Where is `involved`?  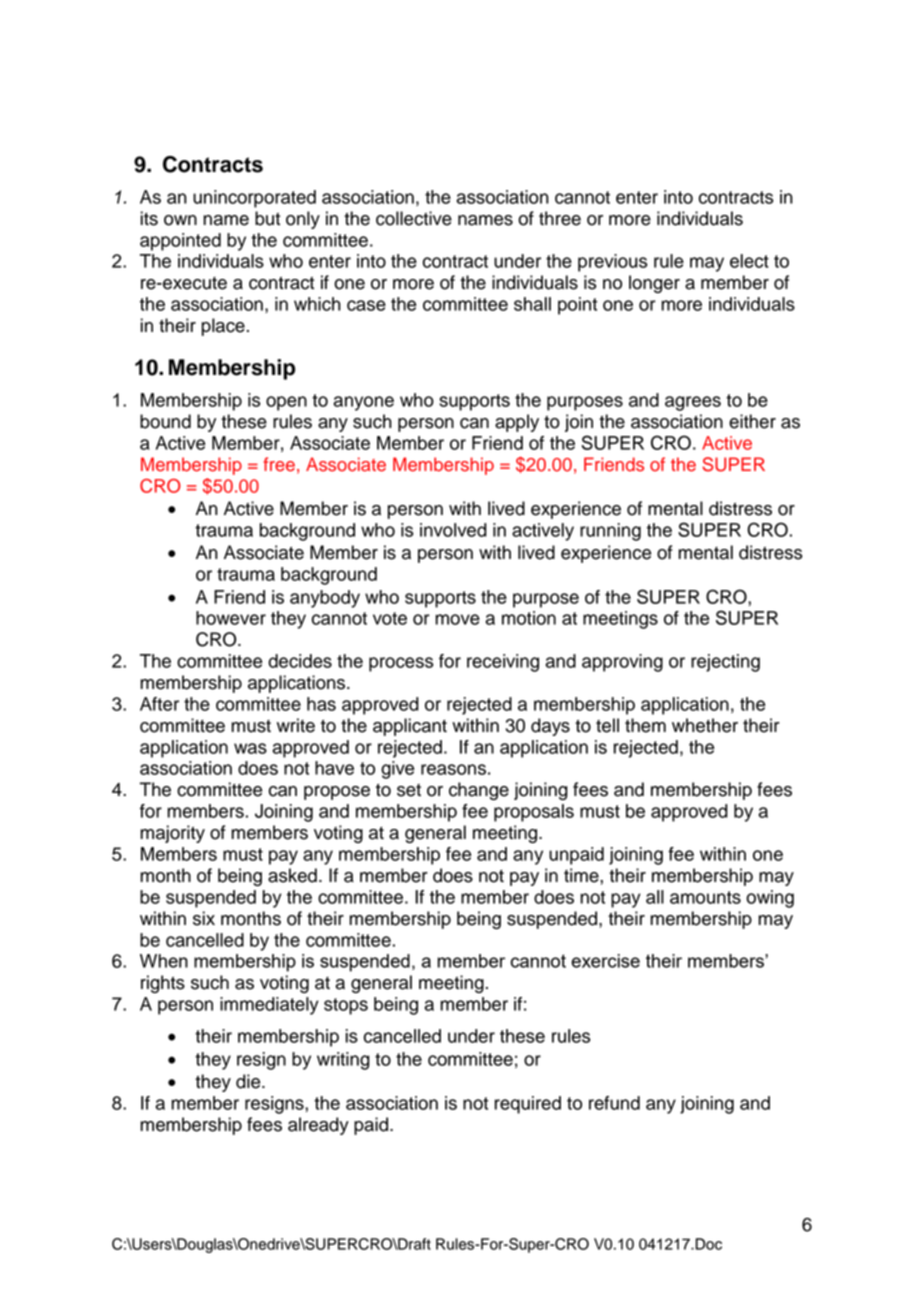 involved is located at coordinates (453, 530).
